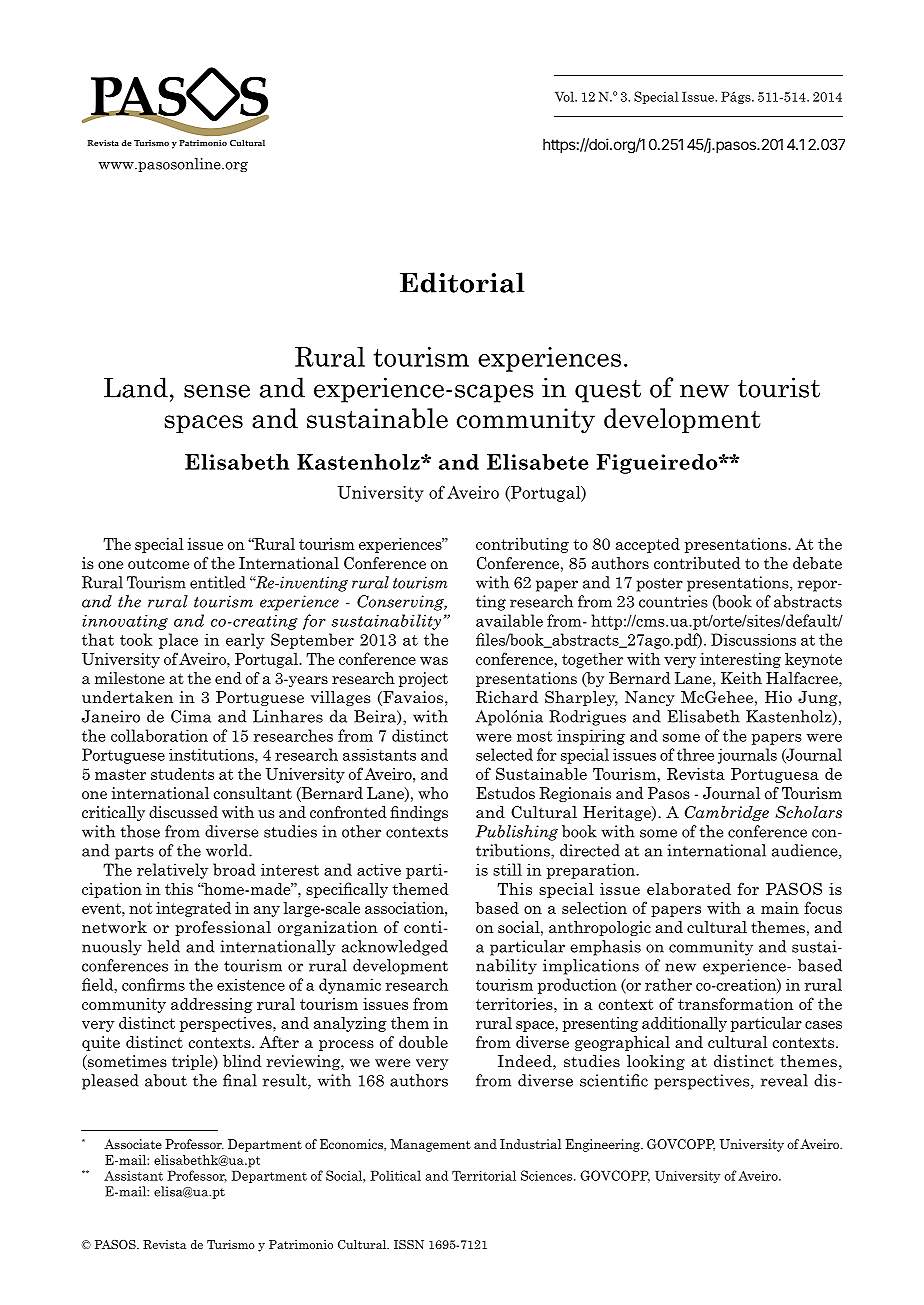 The image size is (924, 1305). I want to click on Territorial, so click(484, 1175).
